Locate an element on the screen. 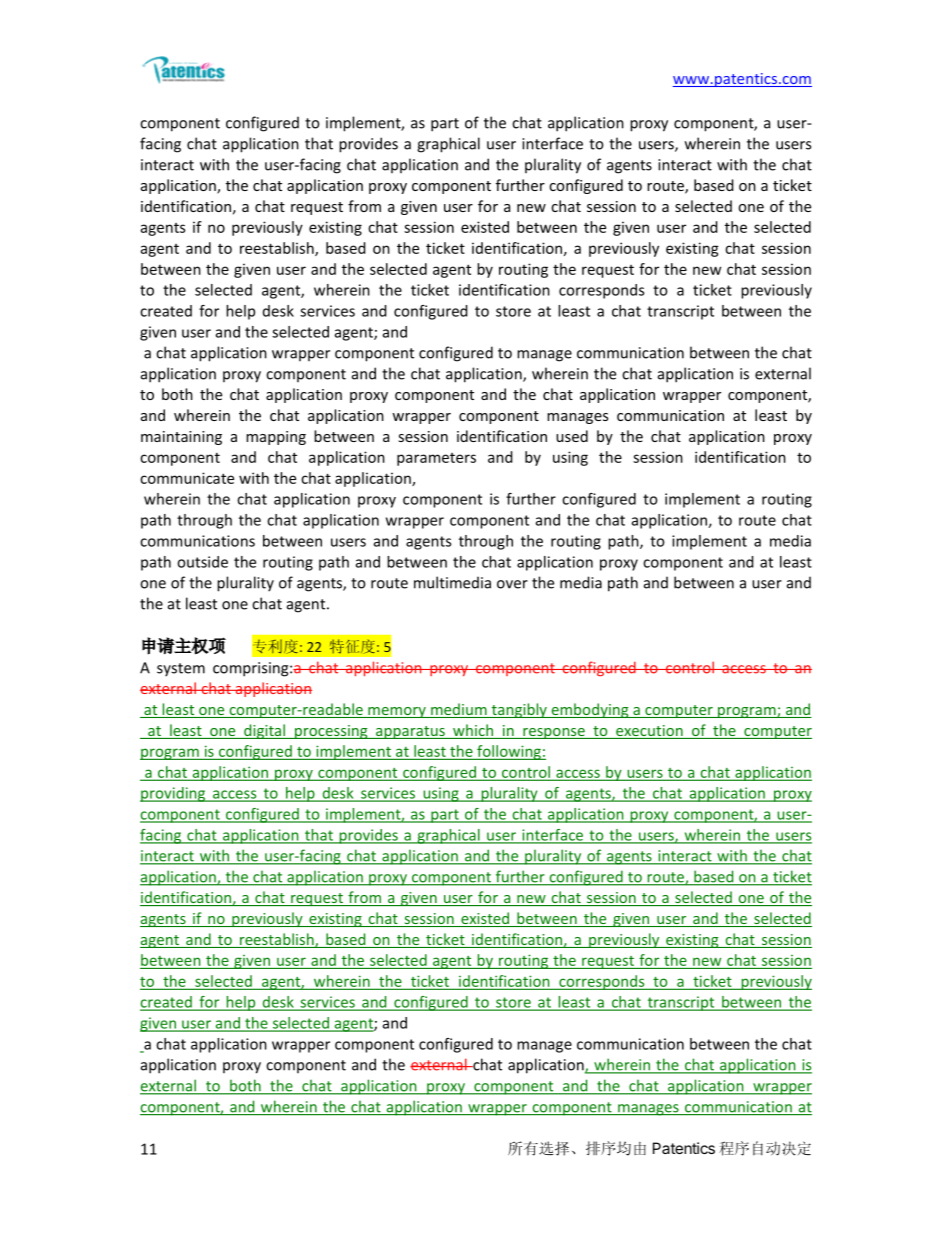 This screenshot has width=952, height=1233. mapping is located at coordinates (276, 438).
